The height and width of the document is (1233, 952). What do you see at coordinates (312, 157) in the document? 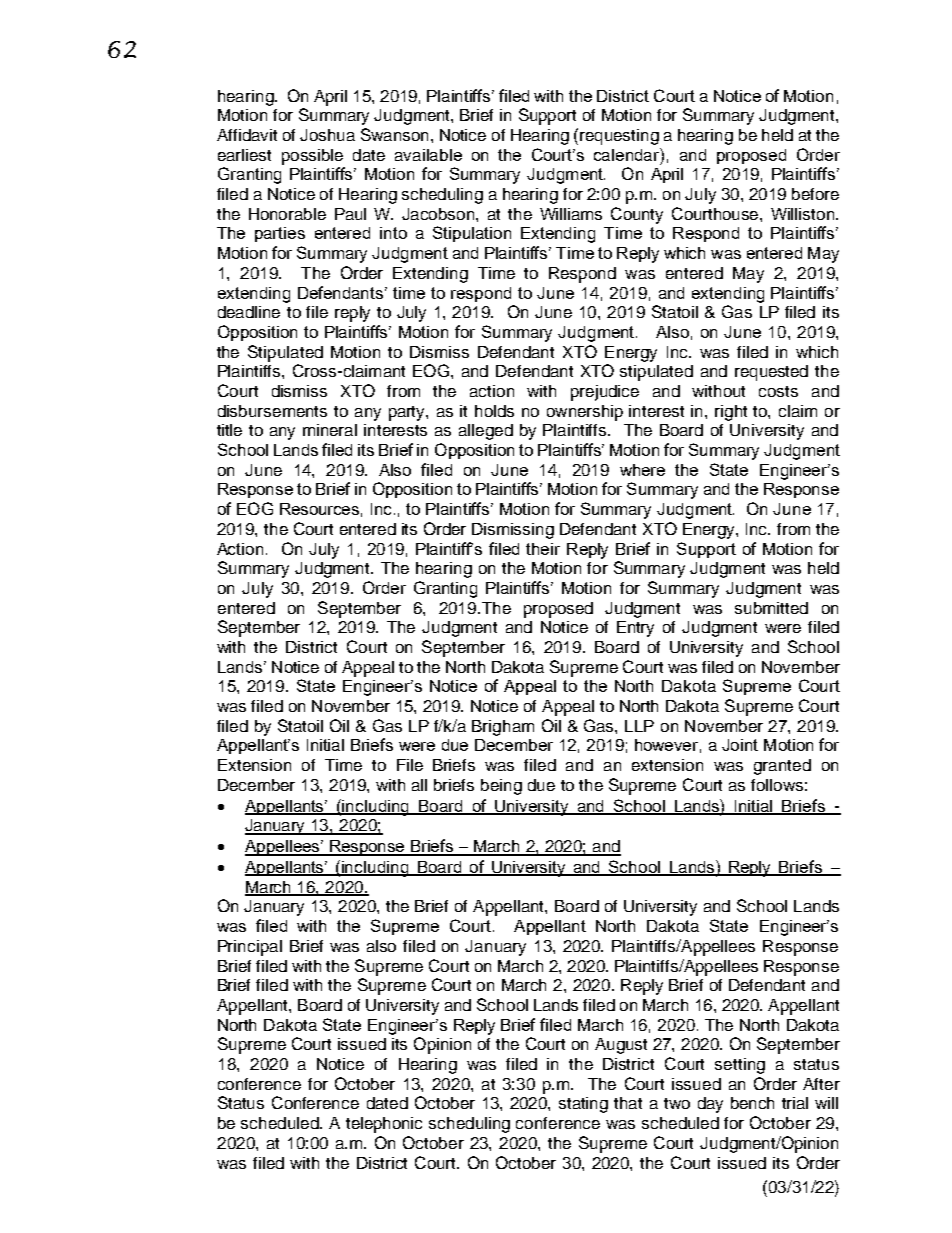
I see `possible` at bounding box center [312, 157].
